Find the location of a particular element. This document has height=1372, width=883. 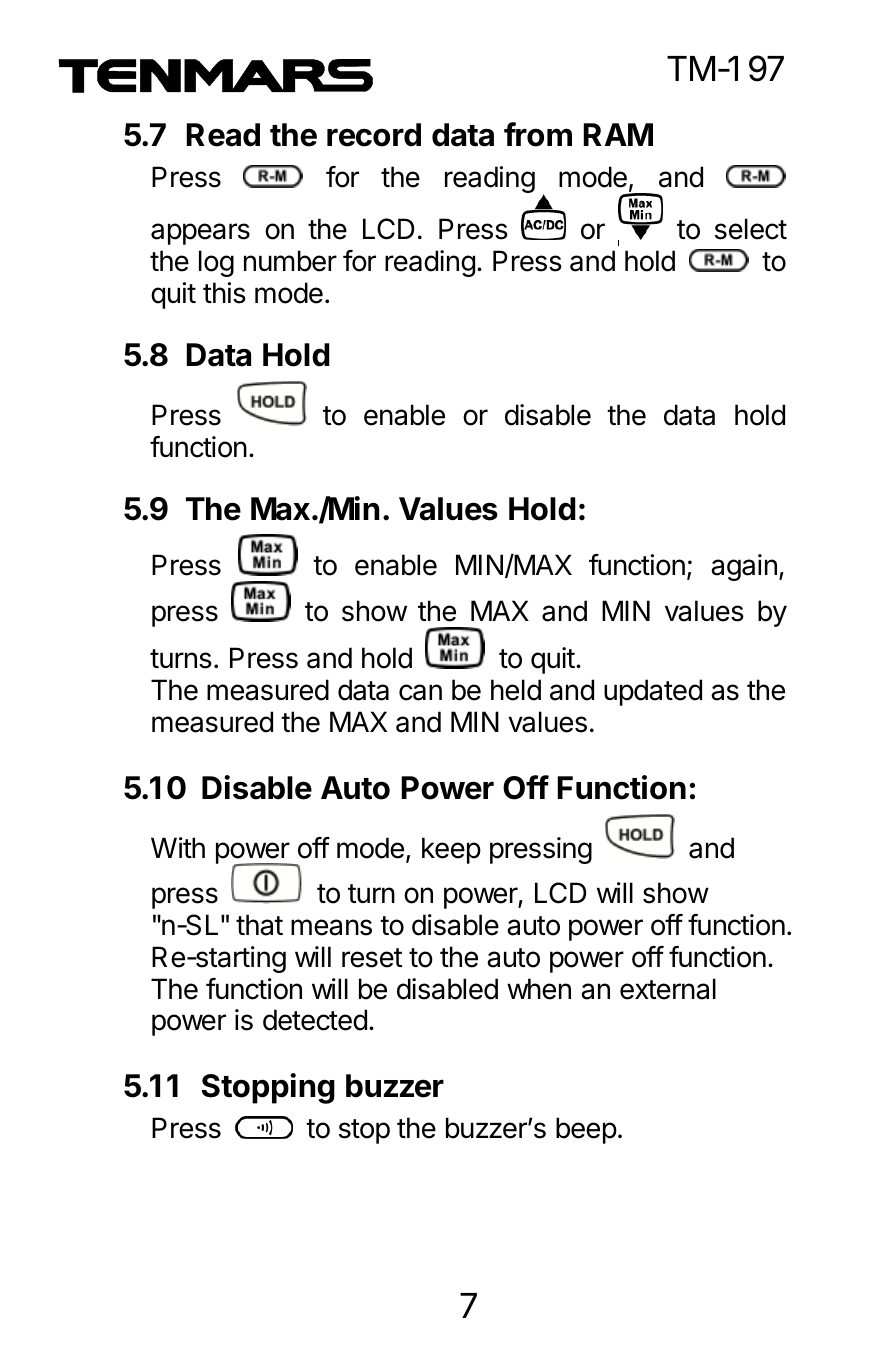

can is located at coordinates (420, 692).
